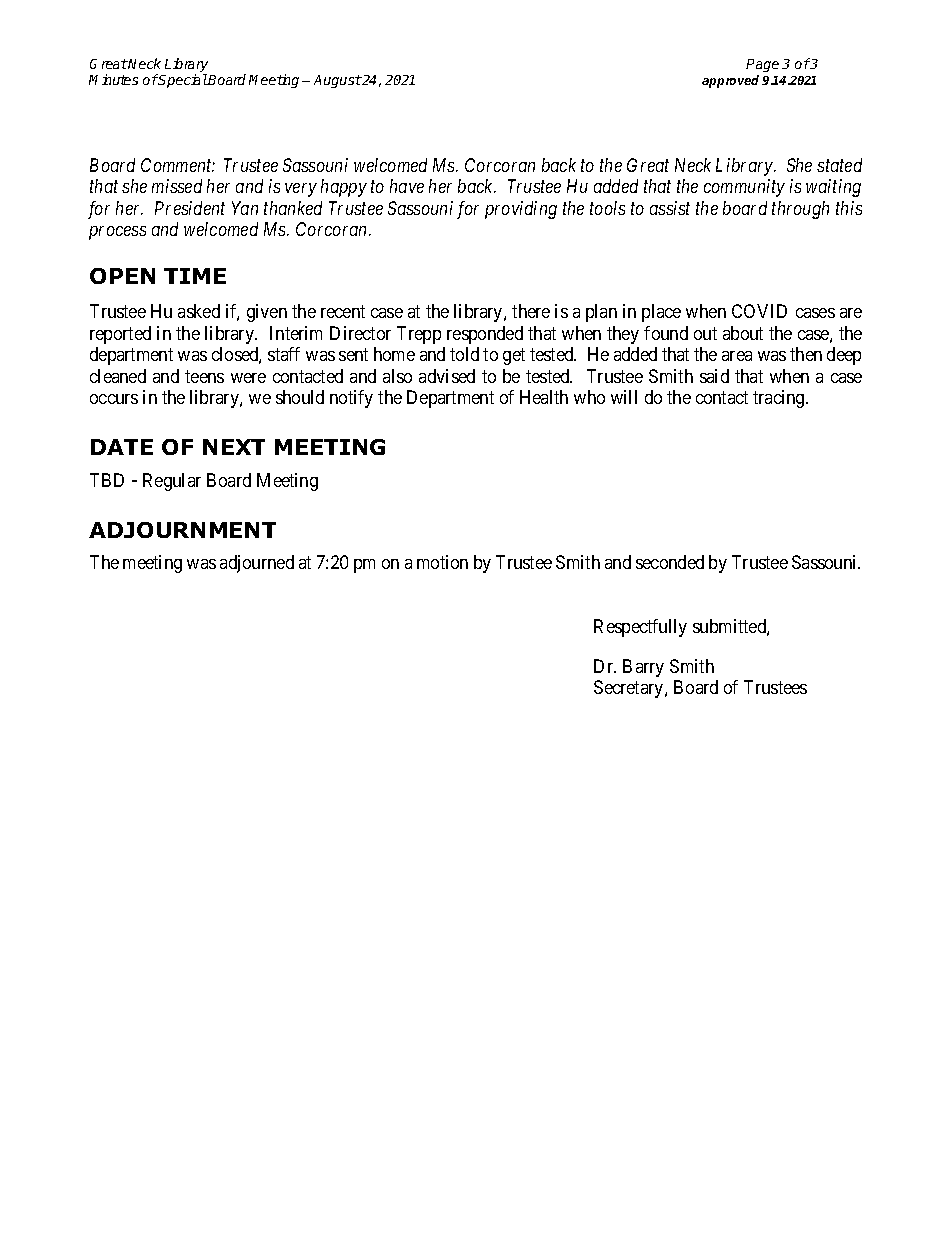 This document has height=1233, width=952. I want to click on Barry, so click(643, 668).
